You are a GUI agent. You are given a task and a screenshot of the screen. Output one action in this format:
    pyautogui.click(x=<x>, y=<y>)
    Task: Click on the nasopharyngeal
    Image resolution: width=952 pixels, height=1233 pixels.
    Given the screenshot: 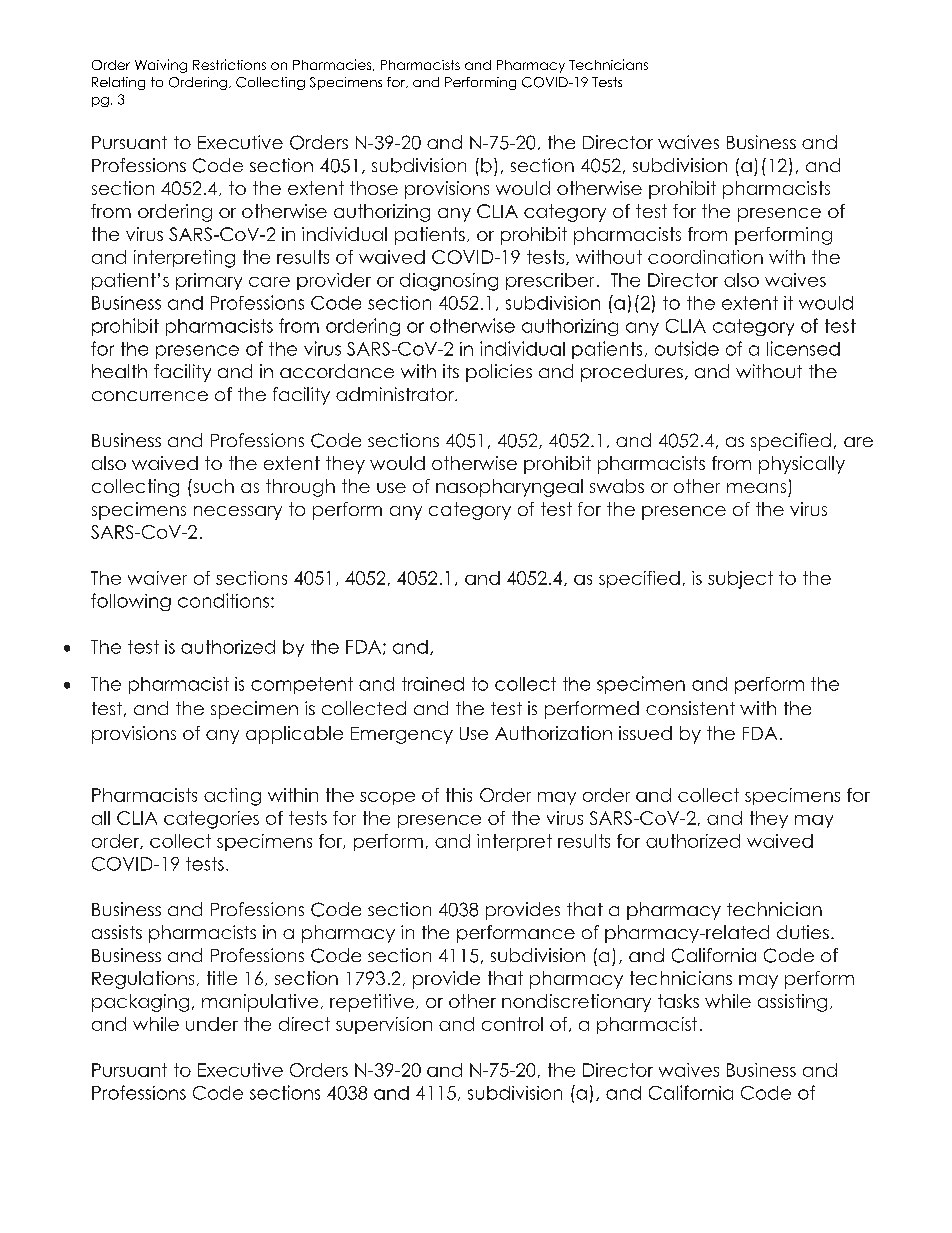 What is the action you would take?
    pyautogui.click(x=509, y=488)
